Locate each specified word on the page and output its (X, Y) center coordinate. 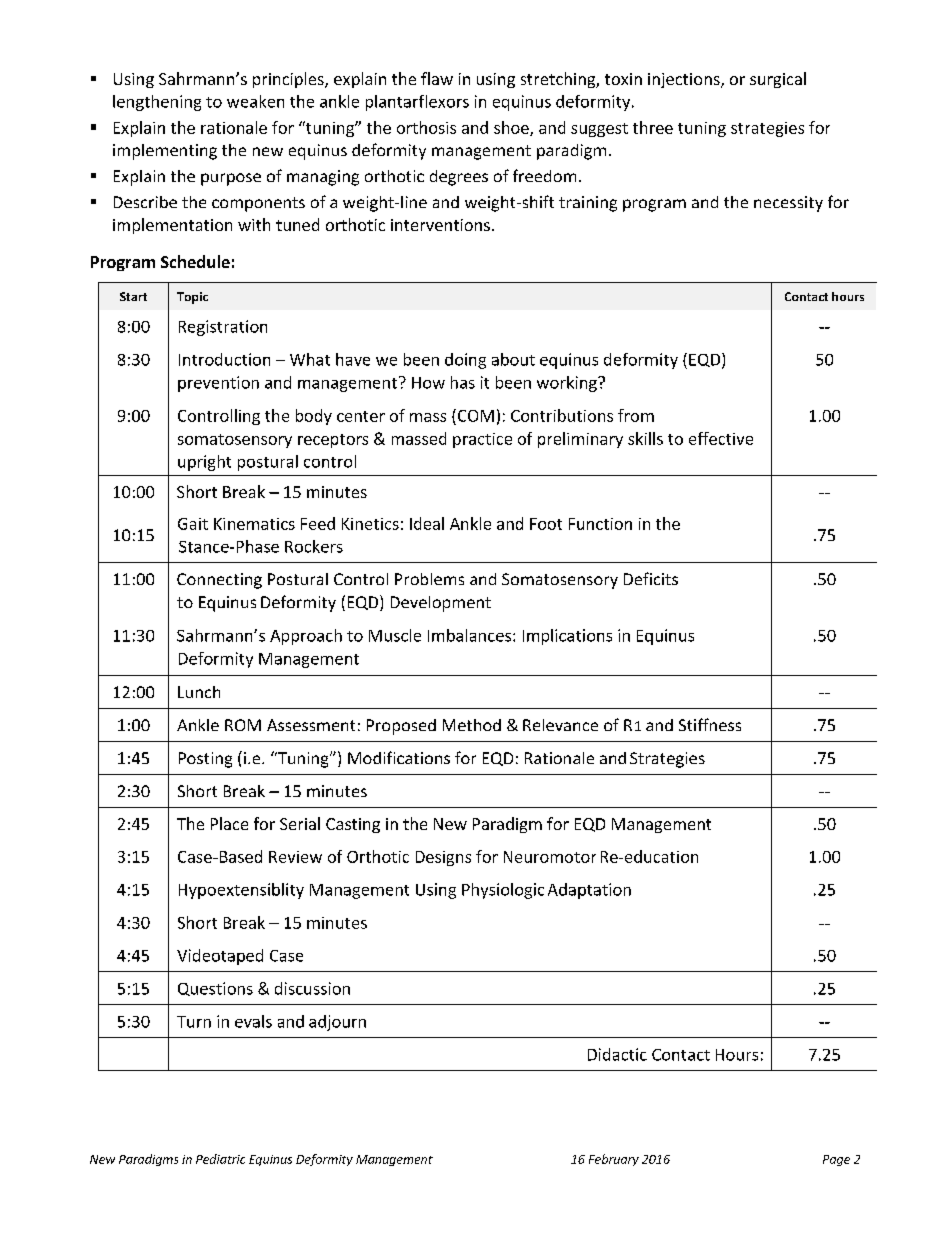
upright (204, 463)
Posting (205, 760)
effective (721, 438)
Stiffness (710, 724)
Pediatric (220, 1159)
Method (472, 725)
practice (482, 440)
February (614, 1160)
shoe (512, 128)
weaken (255, 101)
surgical (778, 80)
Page (836, 1160)
